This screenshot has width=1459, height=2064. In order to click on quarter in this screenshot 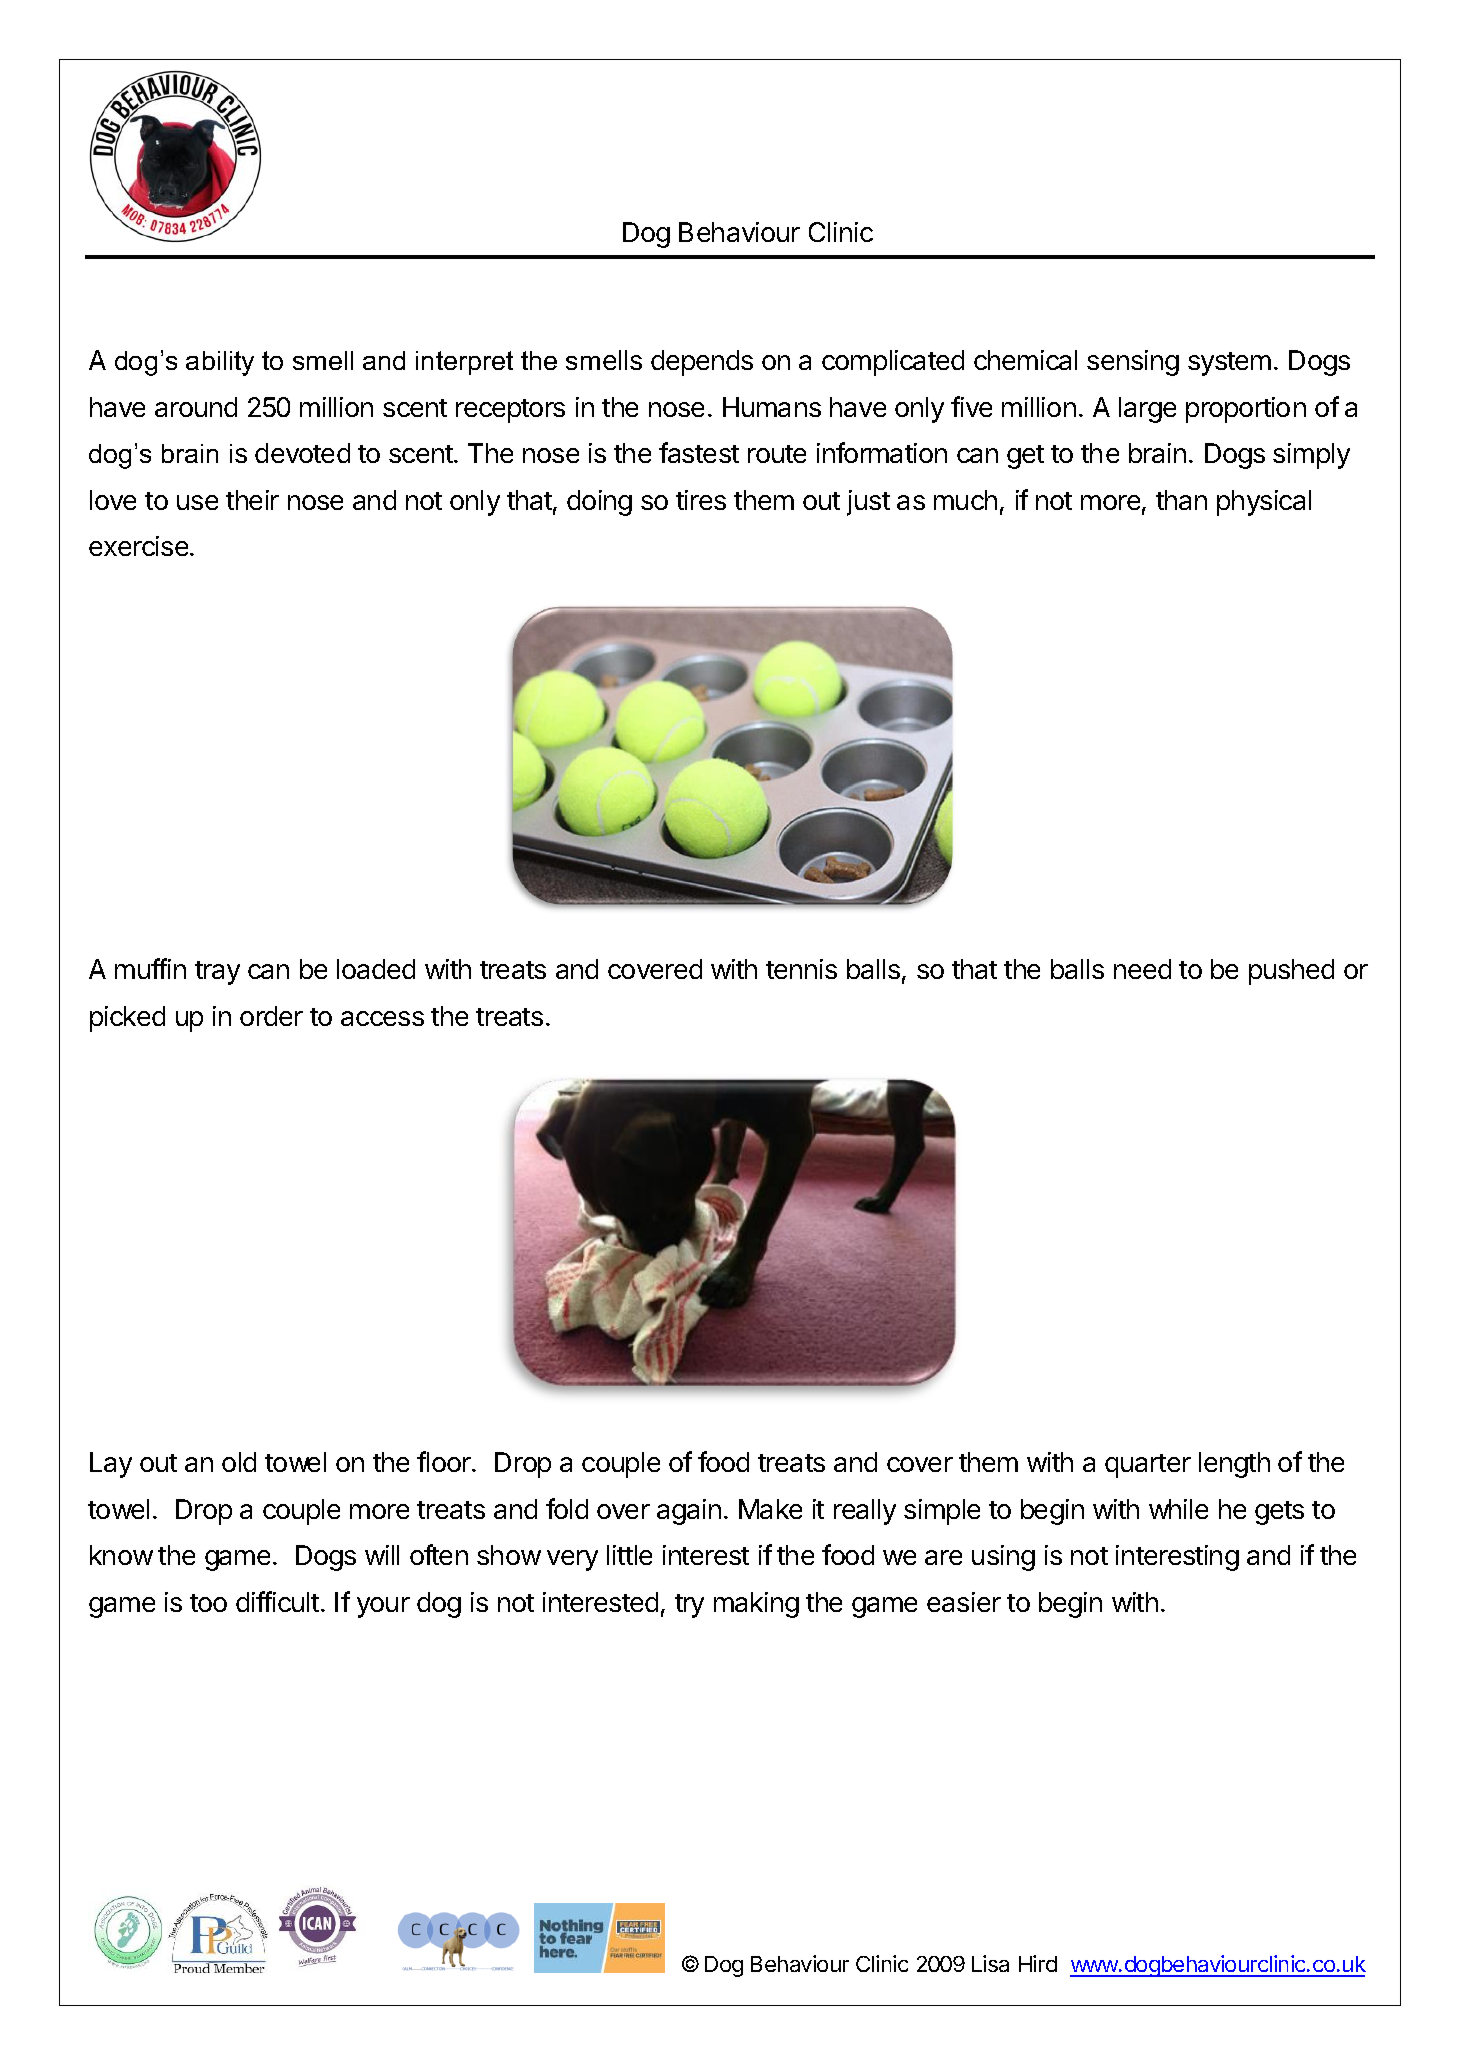, I will do `click(1148, 1466)`.
